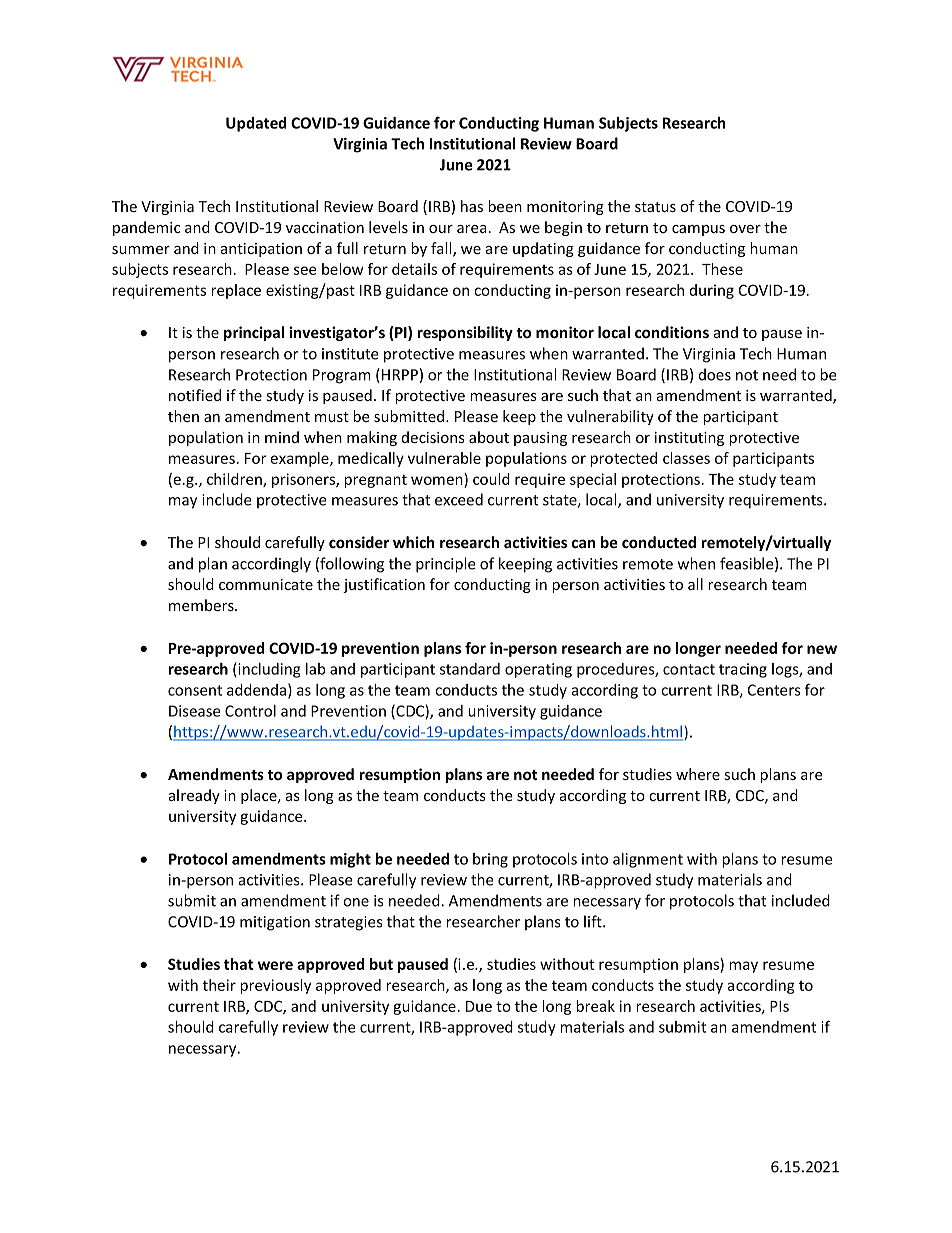  Describe the element at coordinates (256, 124) in the image. I see `Updated` at that location.
